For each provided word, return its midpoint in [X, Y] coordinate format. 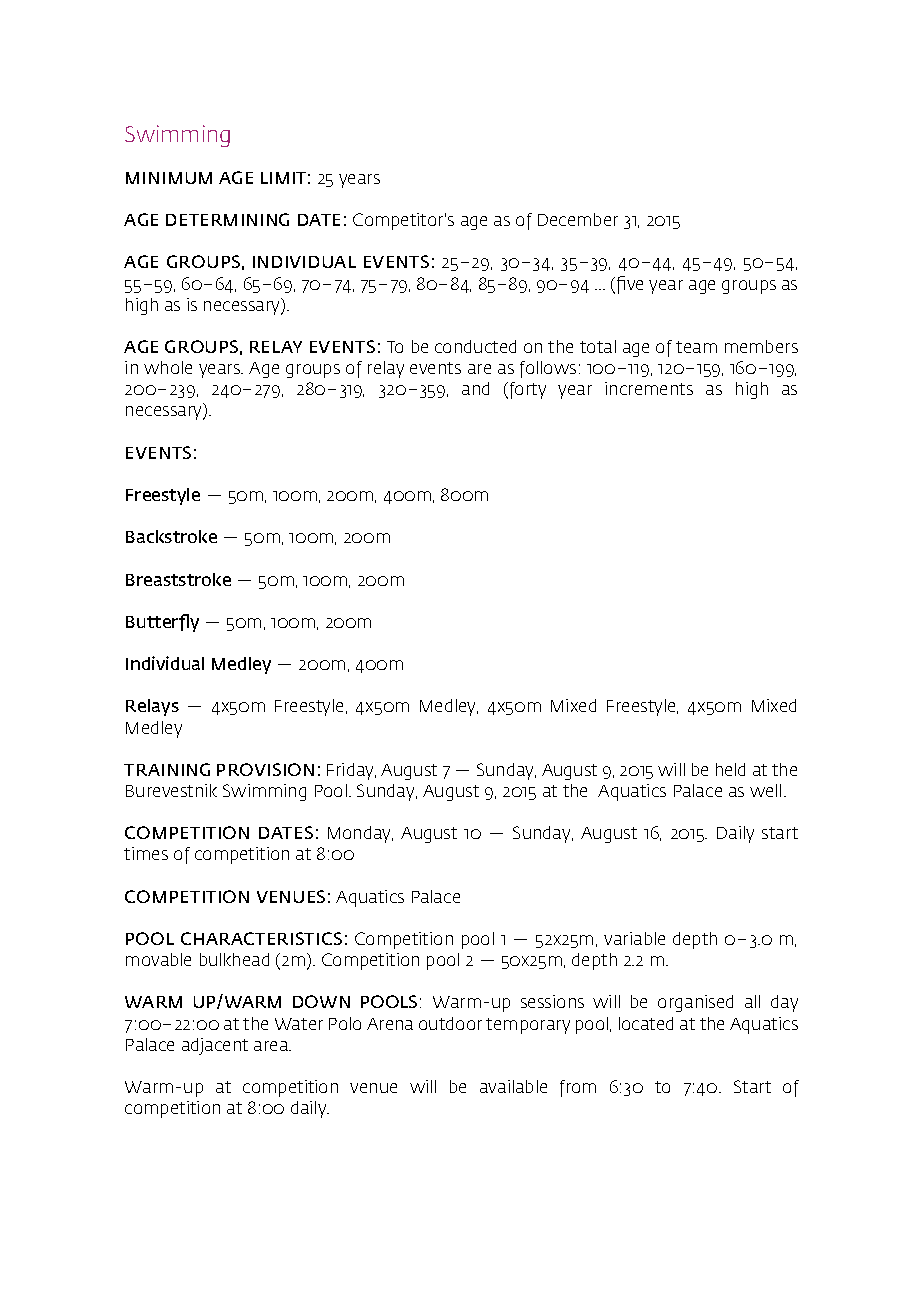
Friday [351, 771]
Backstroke [171, 536]
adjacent [215, 1046]
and [475, 388]
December [578, 219]
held [730, 769]
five [630, 285]
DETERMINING [227, 219]
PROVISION [265, 769]
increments [649, 388]
